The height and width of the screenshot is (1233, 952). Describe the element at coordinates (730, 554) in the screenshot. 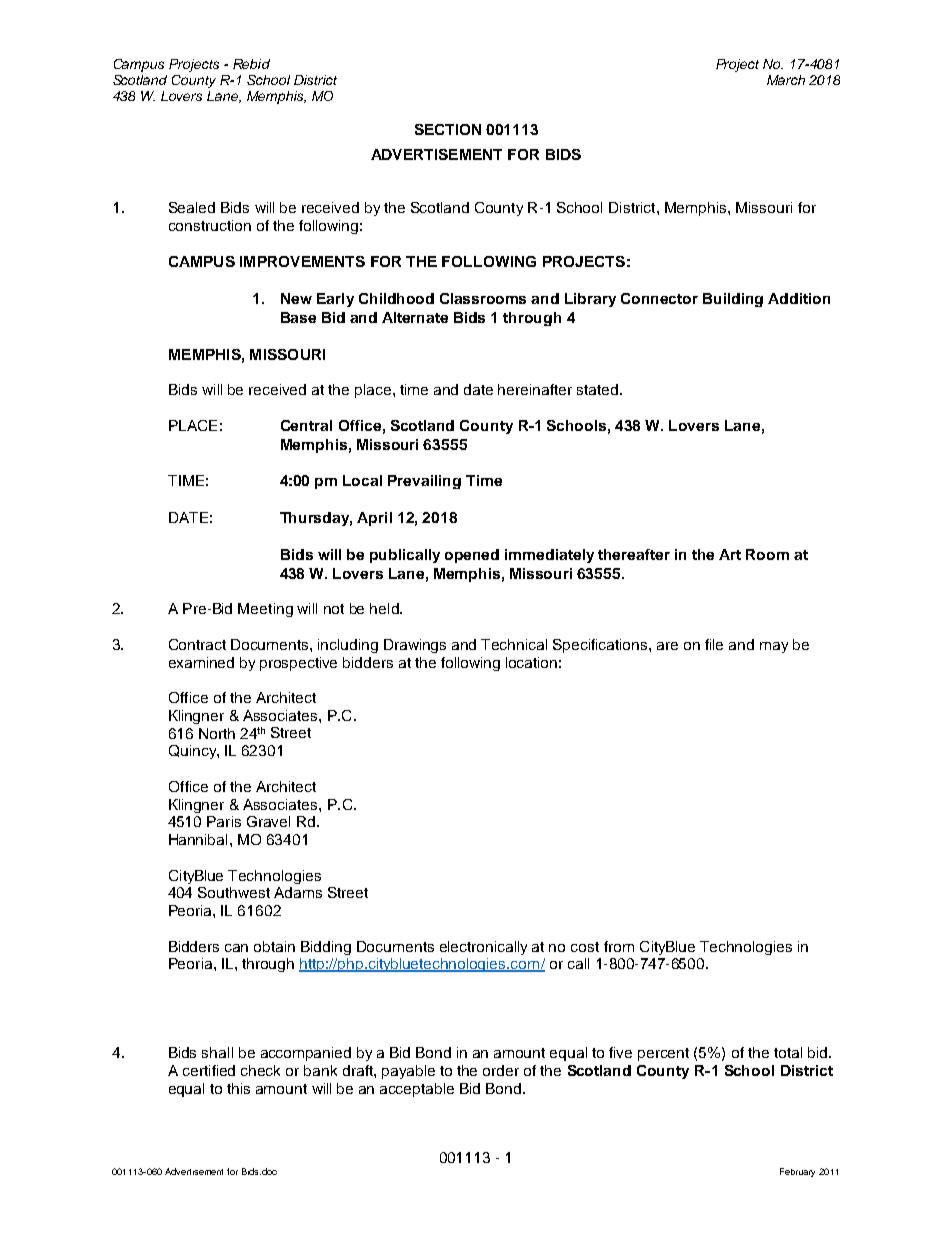

I see `Art` at that location.
